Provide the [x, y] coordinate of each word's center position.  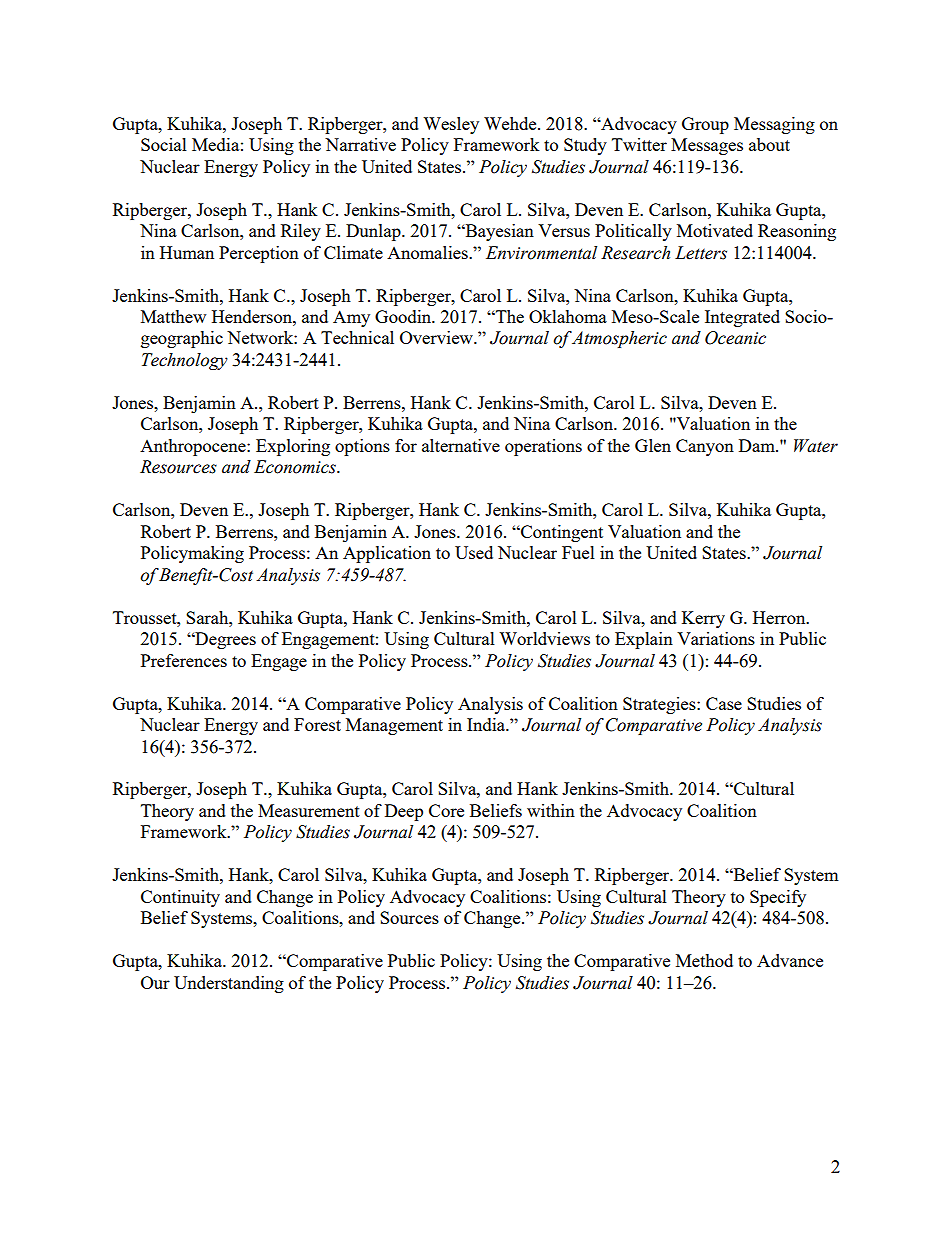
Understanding [229, 984]
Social [164, 144]
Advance [790, 960]
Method [704, 960]
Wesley [451, 125]
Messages [707, 146]
